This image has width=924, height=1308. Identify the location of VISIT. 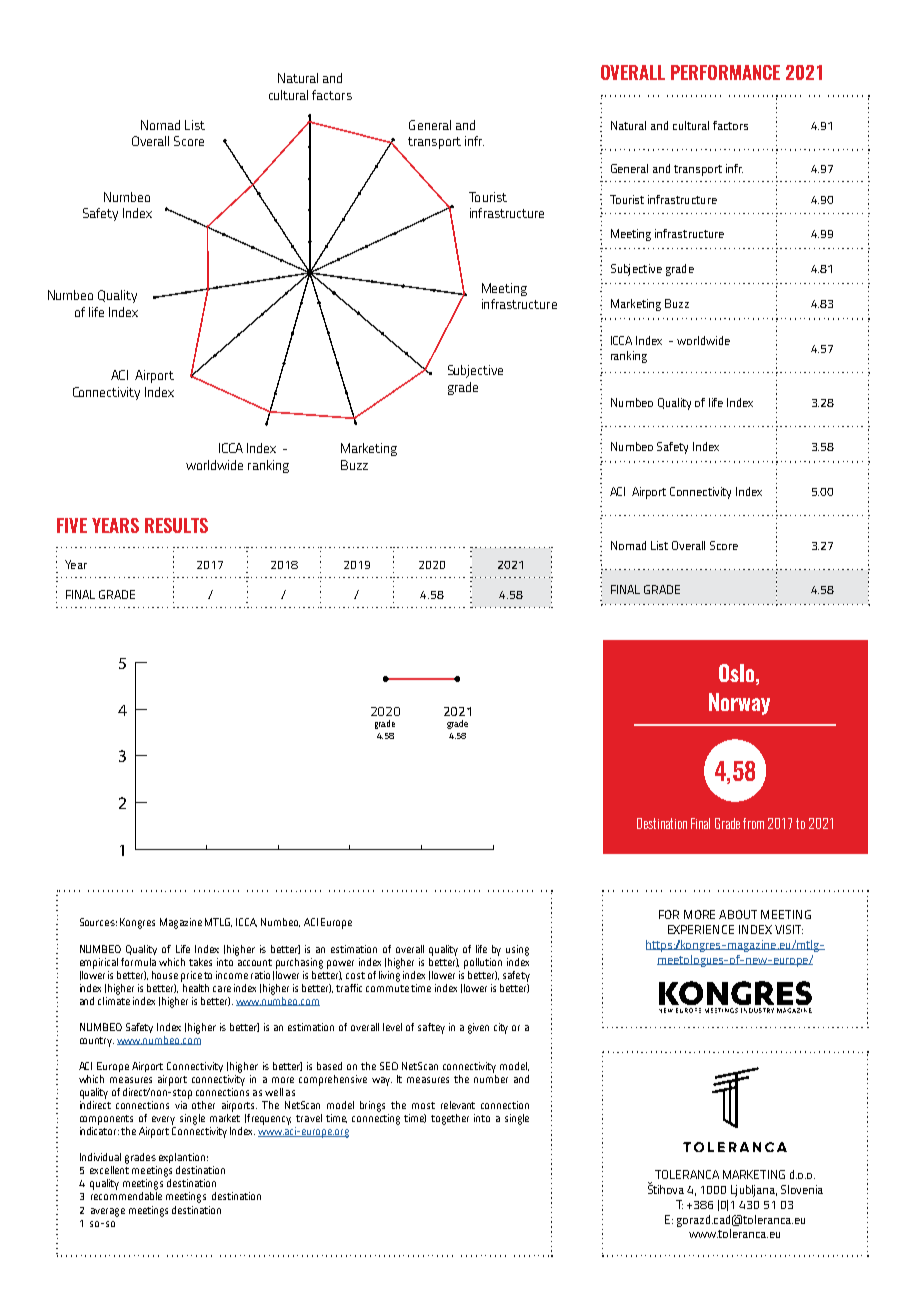
(789, 929).
